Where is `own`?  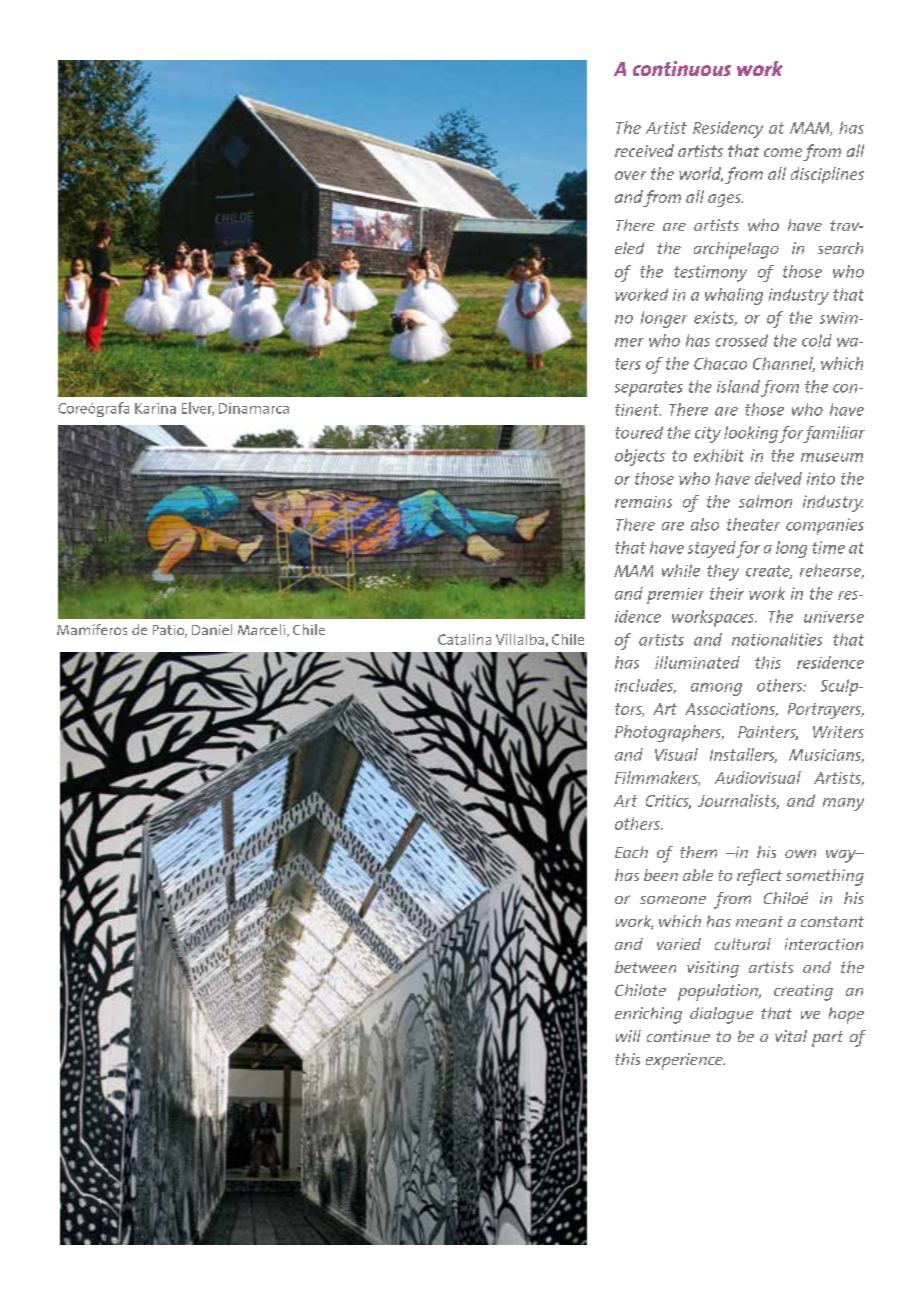
own is located at coordinates (800, 853).
